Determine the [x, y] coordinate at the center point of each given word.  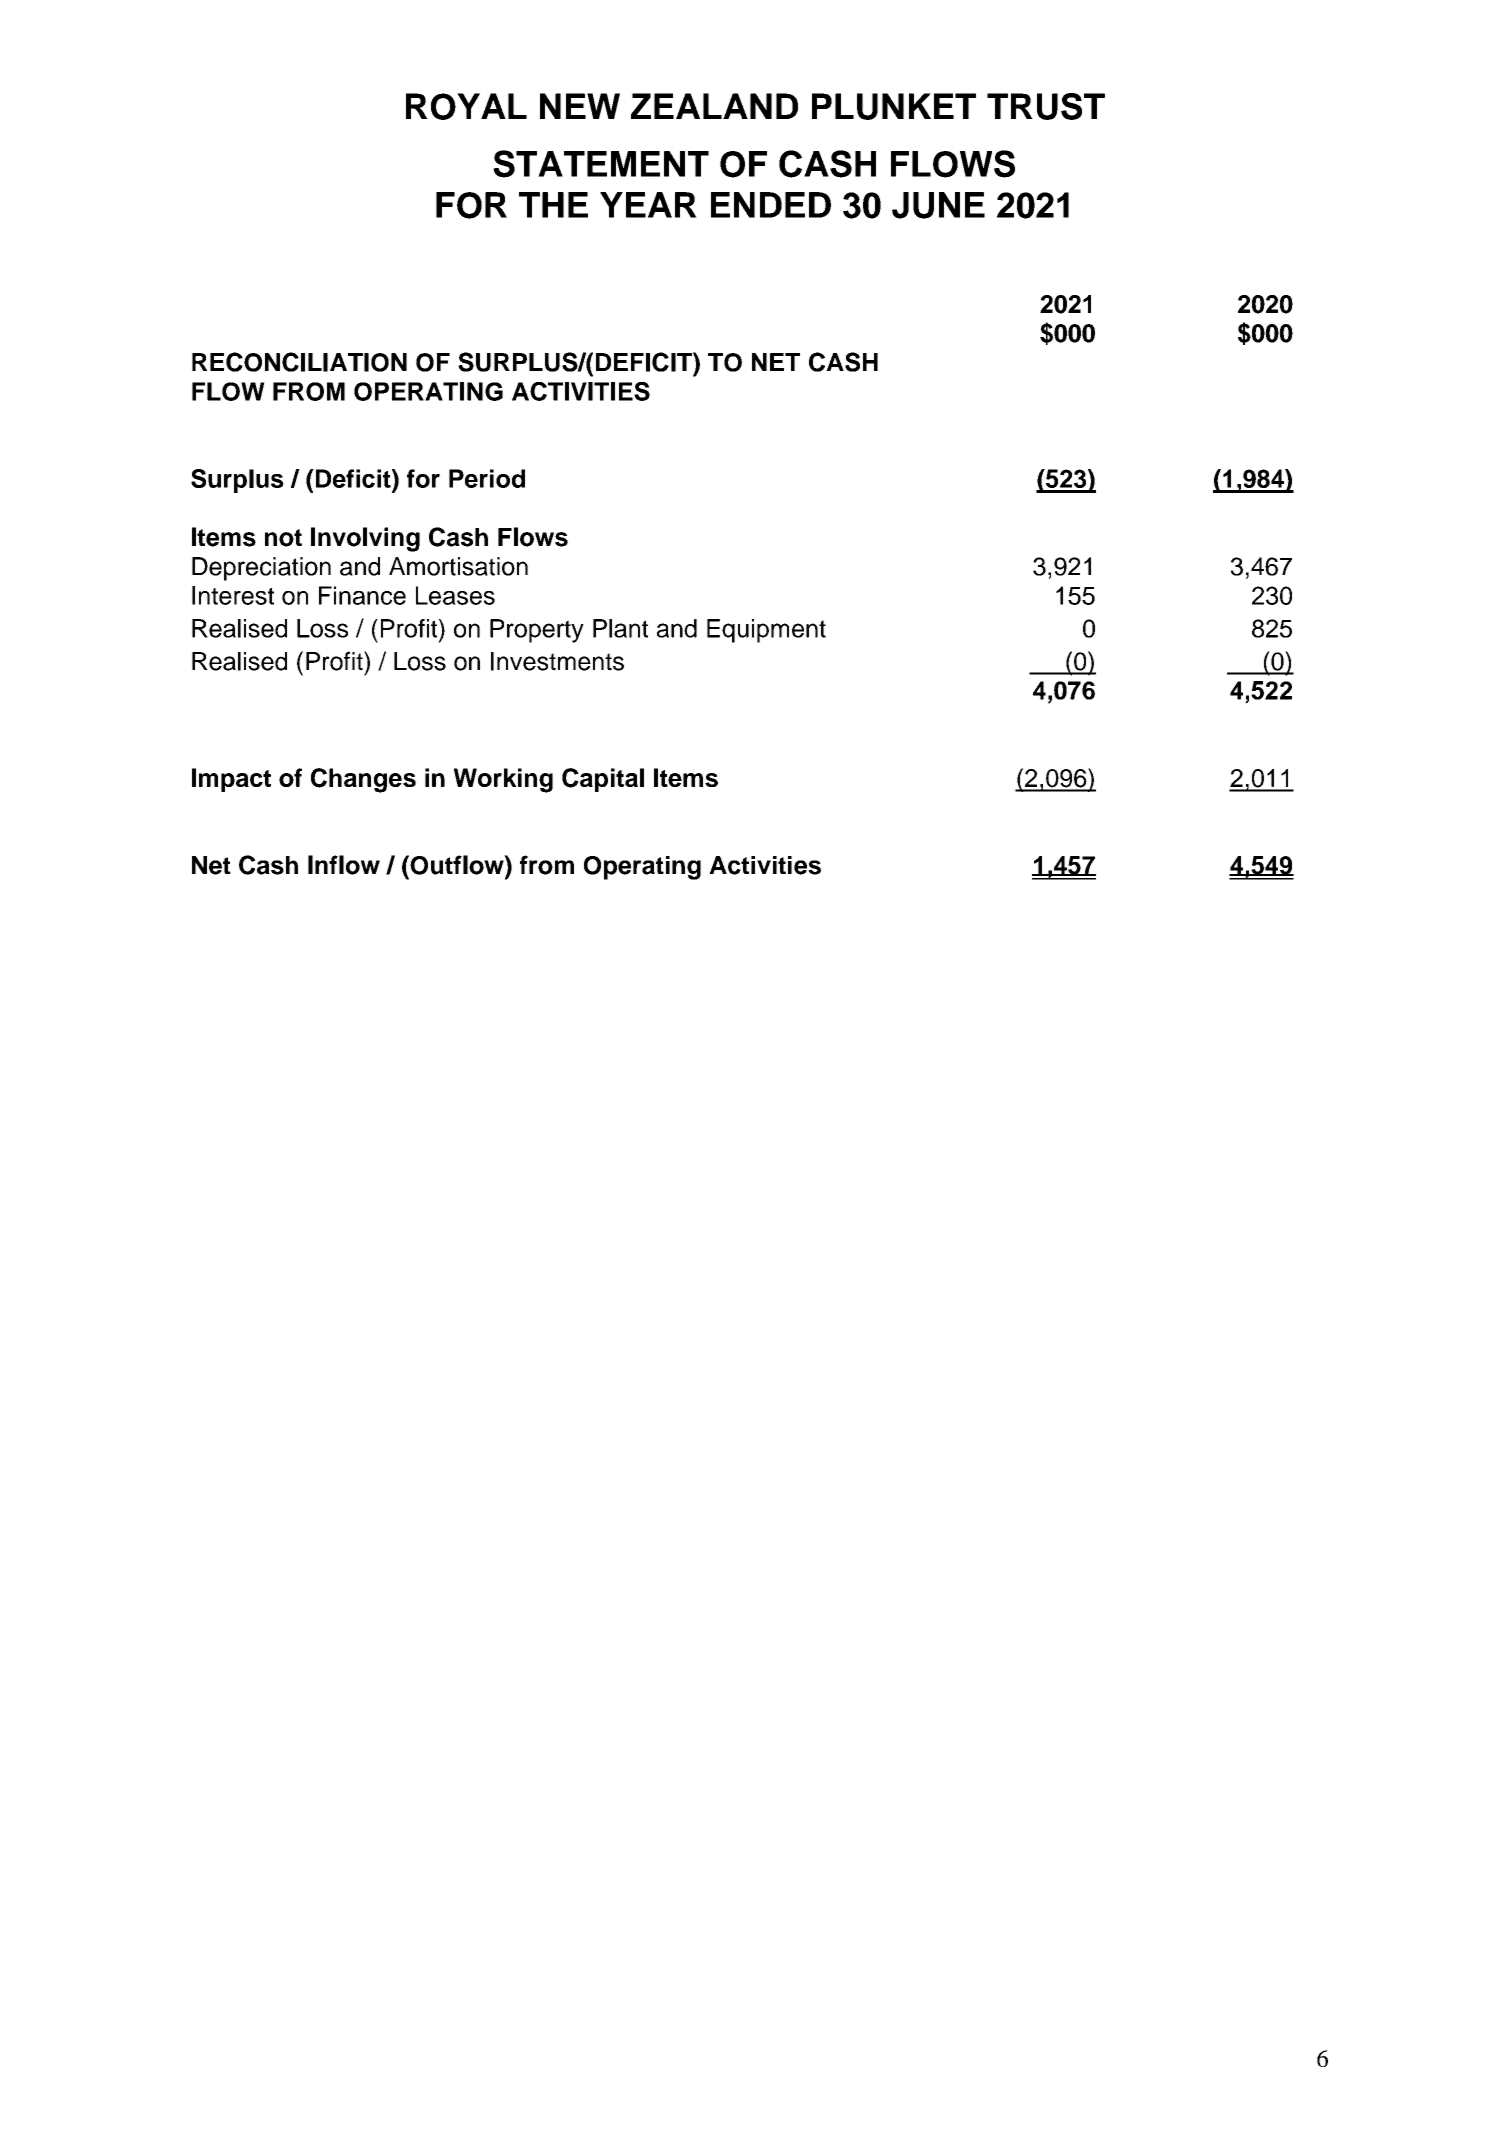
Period [487, 478]
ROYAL [466, 106]
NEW [580, 106]
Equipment [766, 631]
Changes [363, 780]
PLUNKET [894, 106]
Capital [603, 780]
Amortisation [458, 566]
